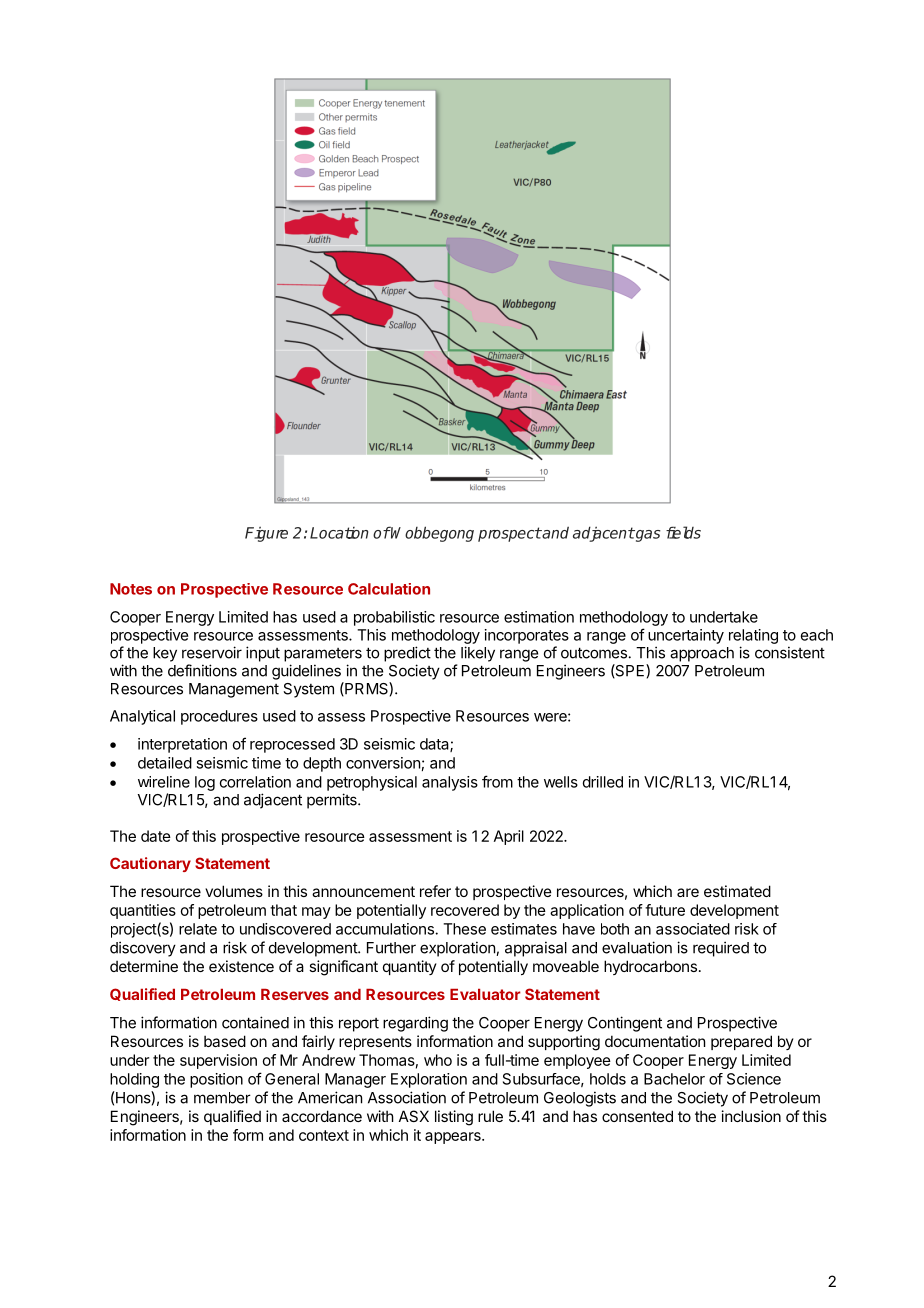 This image has height=1308, width=924. What do you see at coordinates (509, 837) in the image?
I see `April` at bounding box center [509, 837].
